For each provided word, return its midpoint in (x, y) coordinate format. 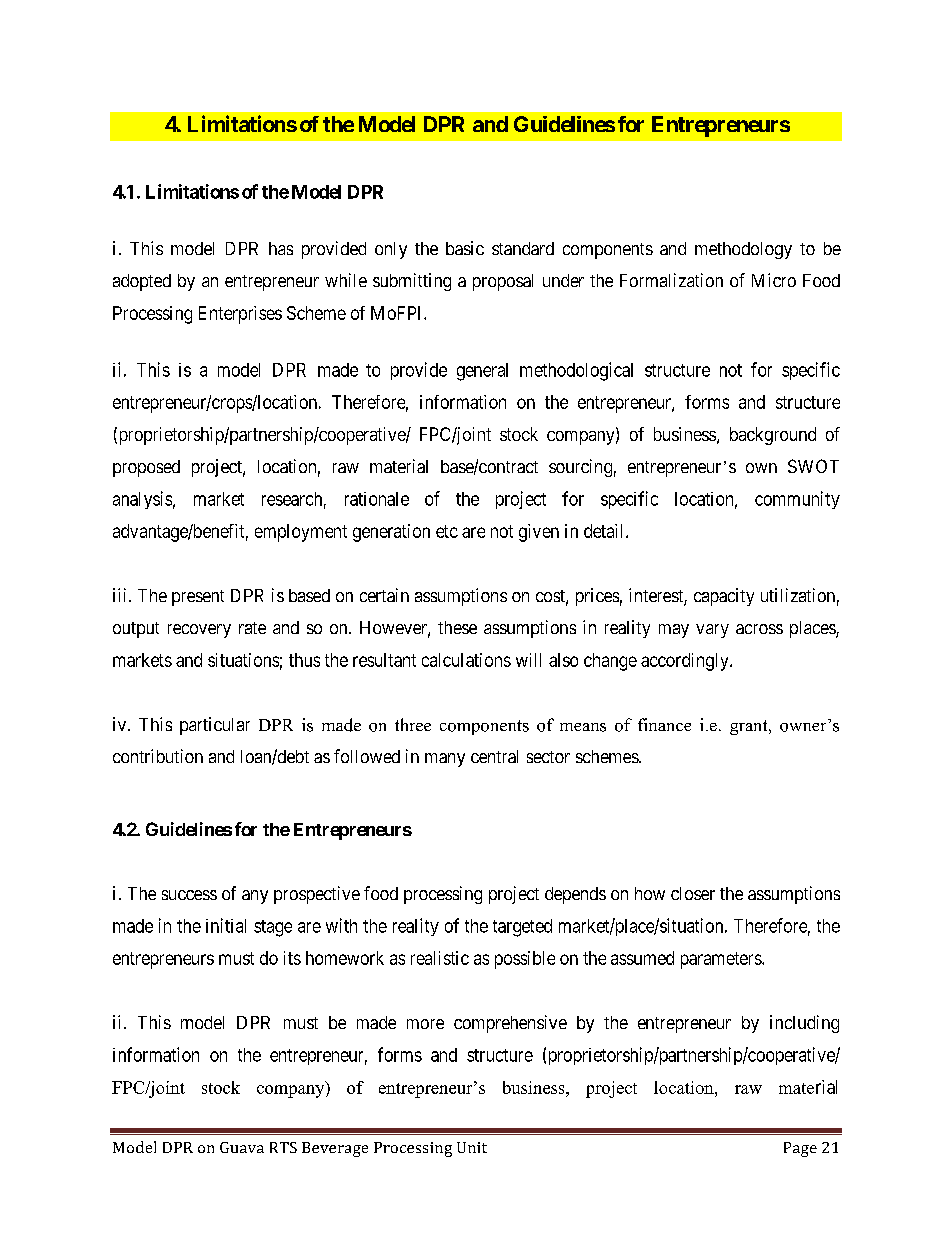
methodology (743, 250)
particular (215, 726)
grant (750, 727)
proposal (503, 282)
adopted (142, 282)
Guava (242, 1147)
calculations (466, 660)
